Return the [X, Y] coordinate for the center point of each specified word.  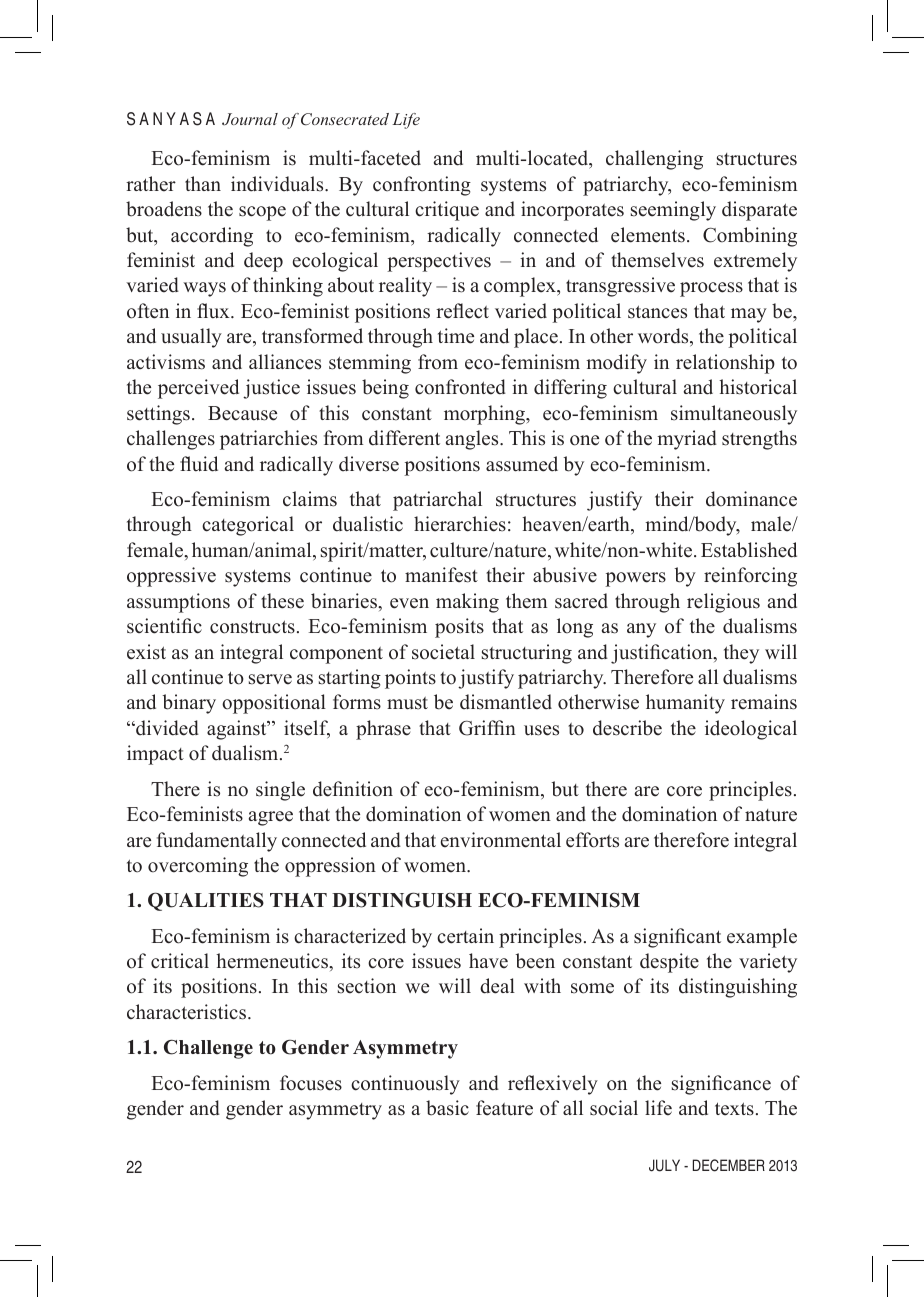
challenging [654, 160]
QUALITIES [206, 901]
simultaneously [734, 415]
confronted [460, 387]
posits [459, 628]
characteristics [186, 1012]
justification [663, 654]
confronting [422, 186]
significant [677, 938]
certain [465, 936]
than [203, 183]
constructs [252, 627]
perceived [198, 389]
